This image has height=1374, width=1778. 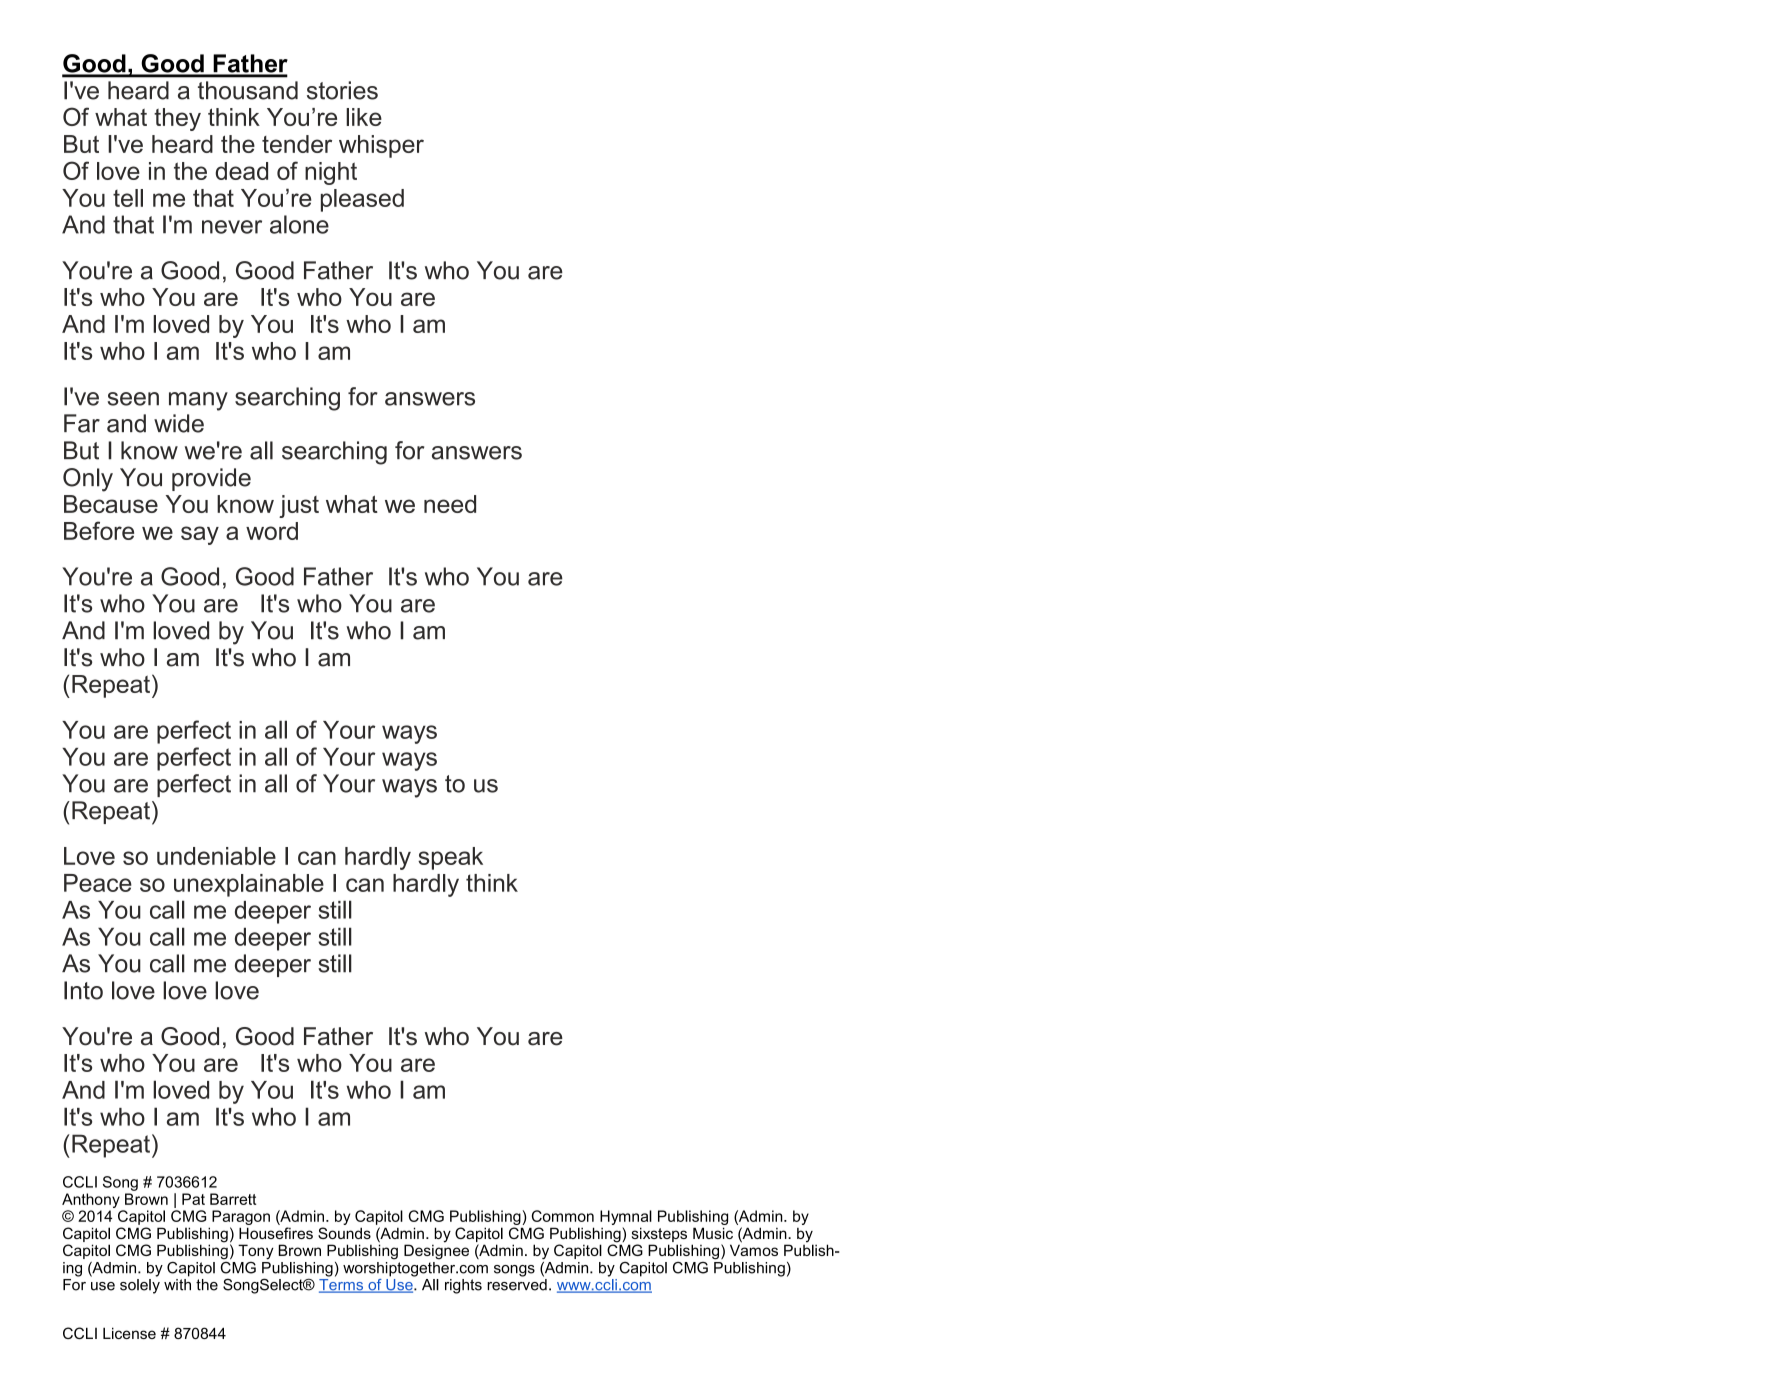 What do you see at coordinates (177, 1283) in the image?
I see `with` at bounding box center [177, 1283].
